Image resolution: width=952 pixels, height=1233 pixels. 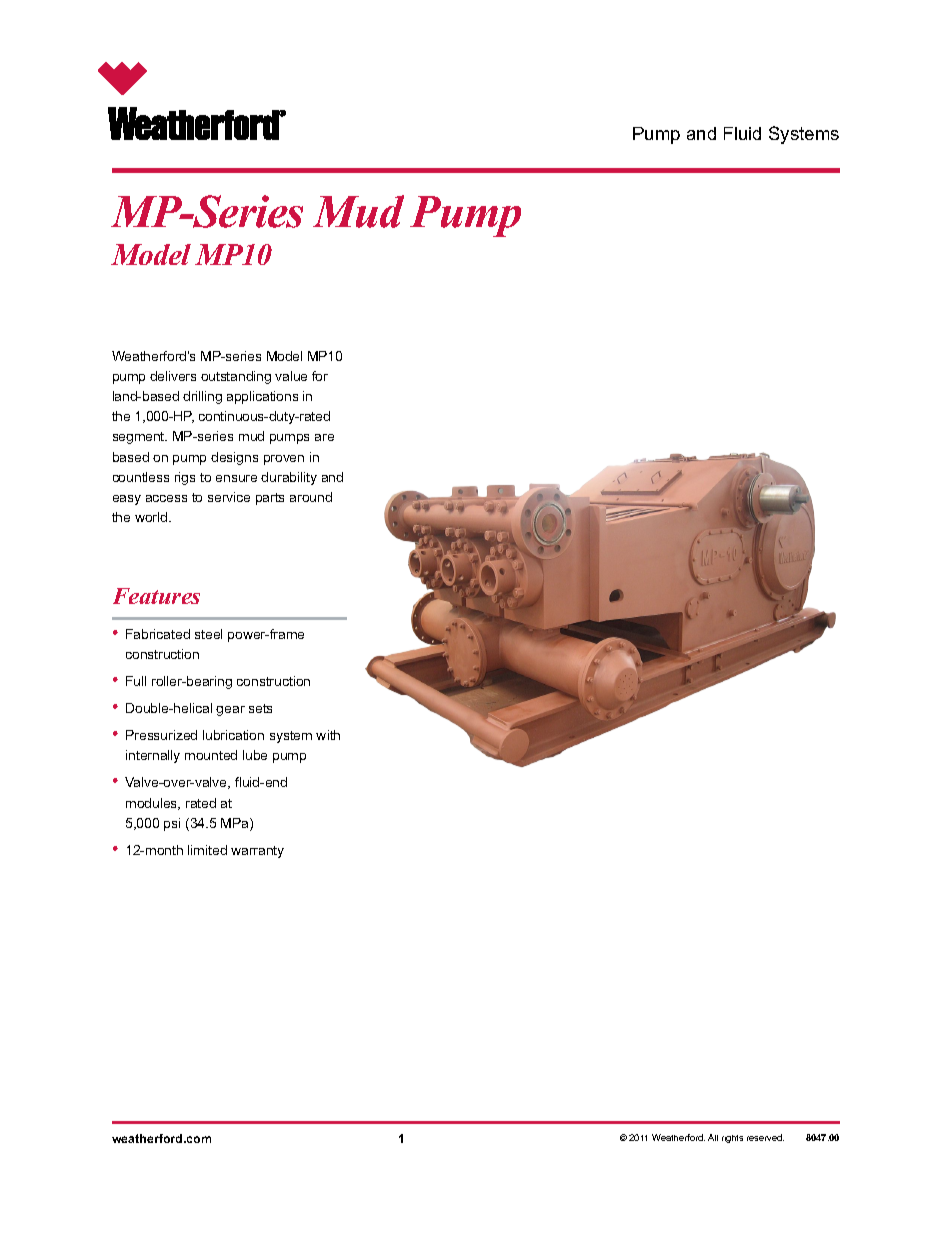 What do you see at coordinates (202, 397) in the screenshot?
I see `drilling` at bounding box center [202, 397].
